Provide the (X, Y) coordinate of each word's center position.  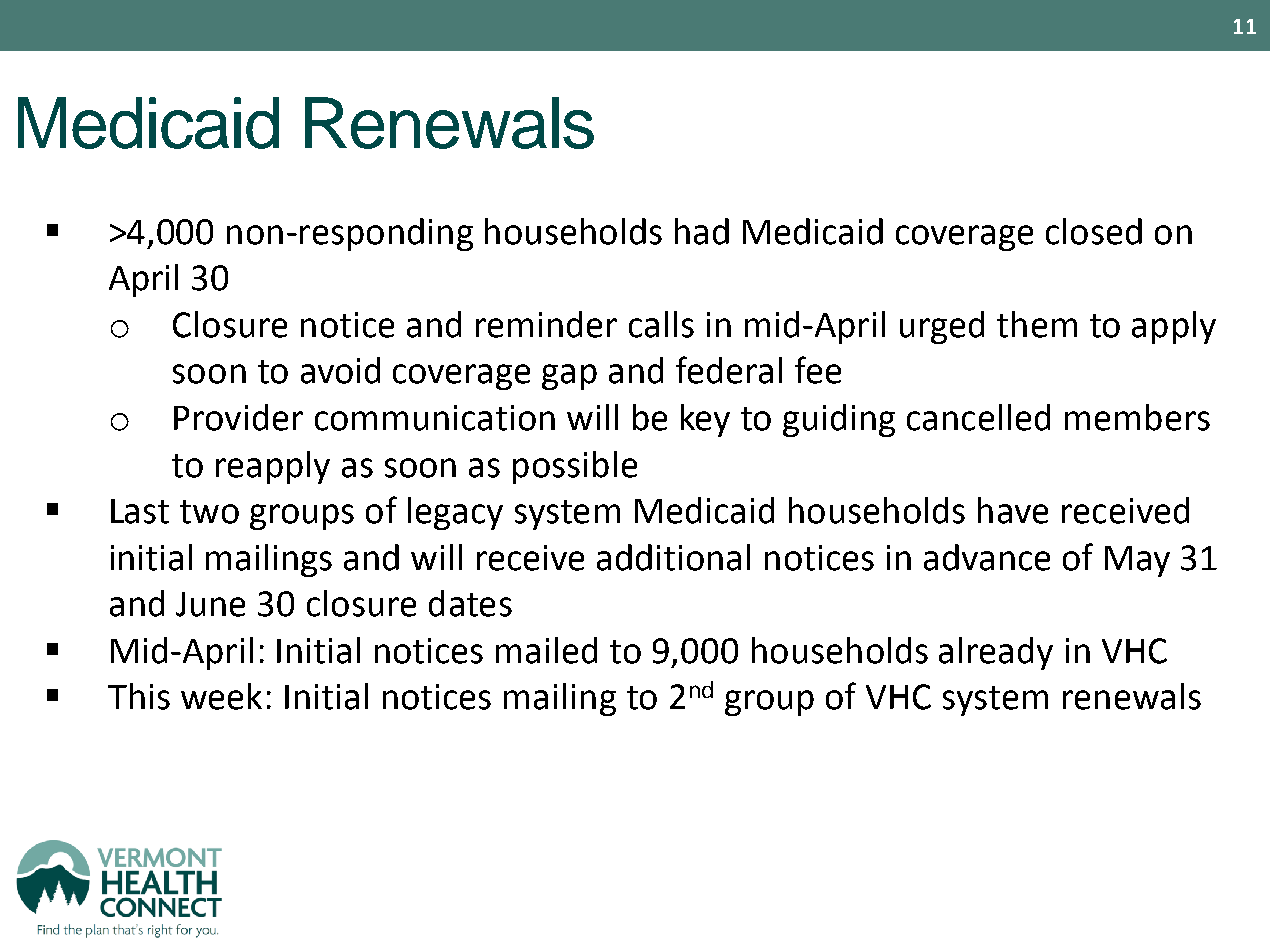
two (209, 512)
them (1037, 324)
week (221, 696)
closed (1094, 231)
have (1013, 510)
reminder (546, 324)
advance (987, 557)
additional (673, 557)
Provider (238, 417)
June (210, 604)
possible (575, 467)
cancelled (978, 417)
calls (661, 324)
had (702, 231)
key (705, 420)
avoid (340, 370)
